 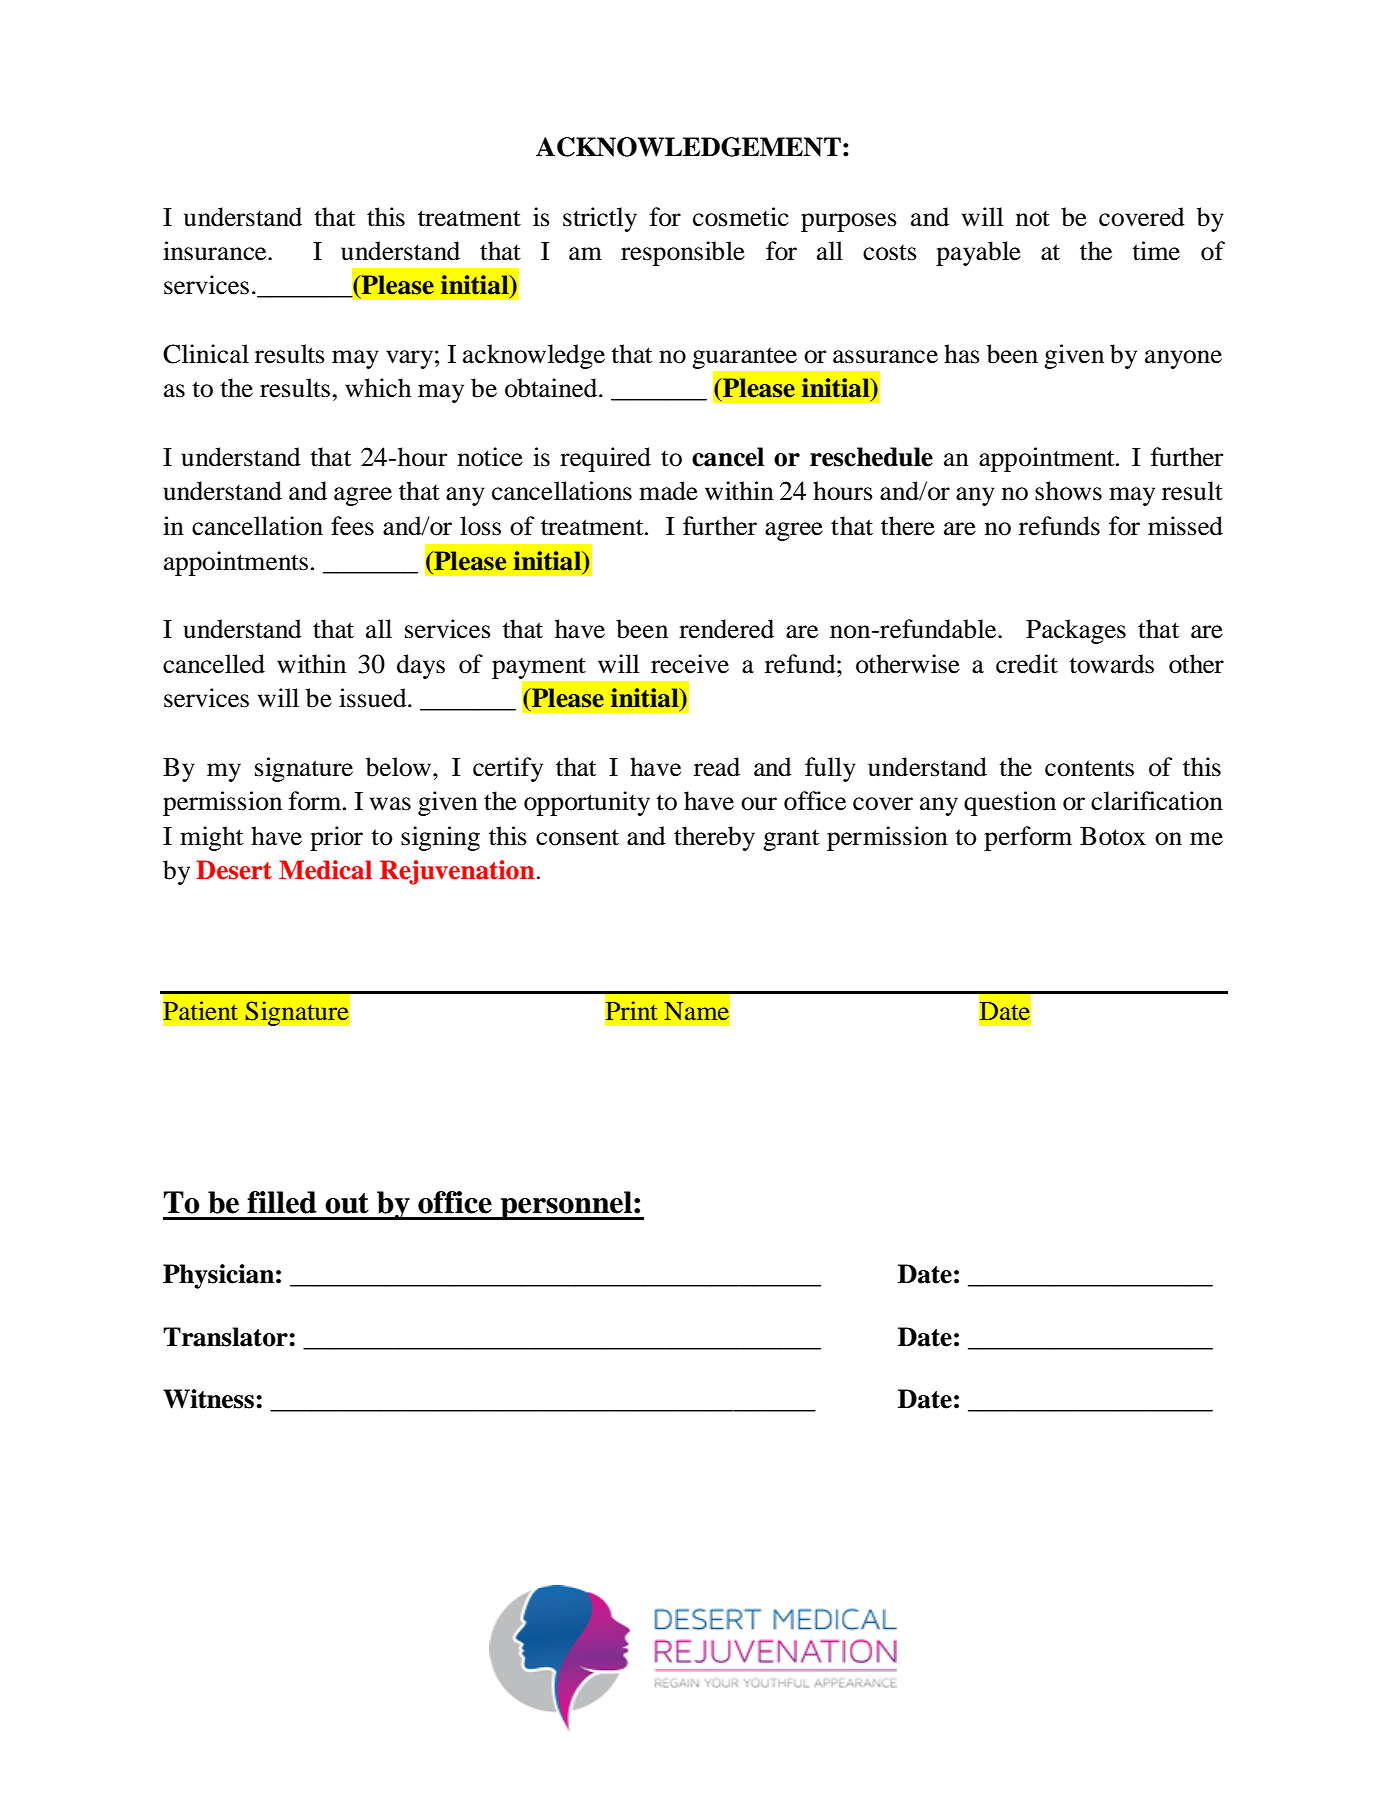 What do you see at coordinates (347, 1203) in the screenshot?
I see `out` at bounding box center [347, 1203].
